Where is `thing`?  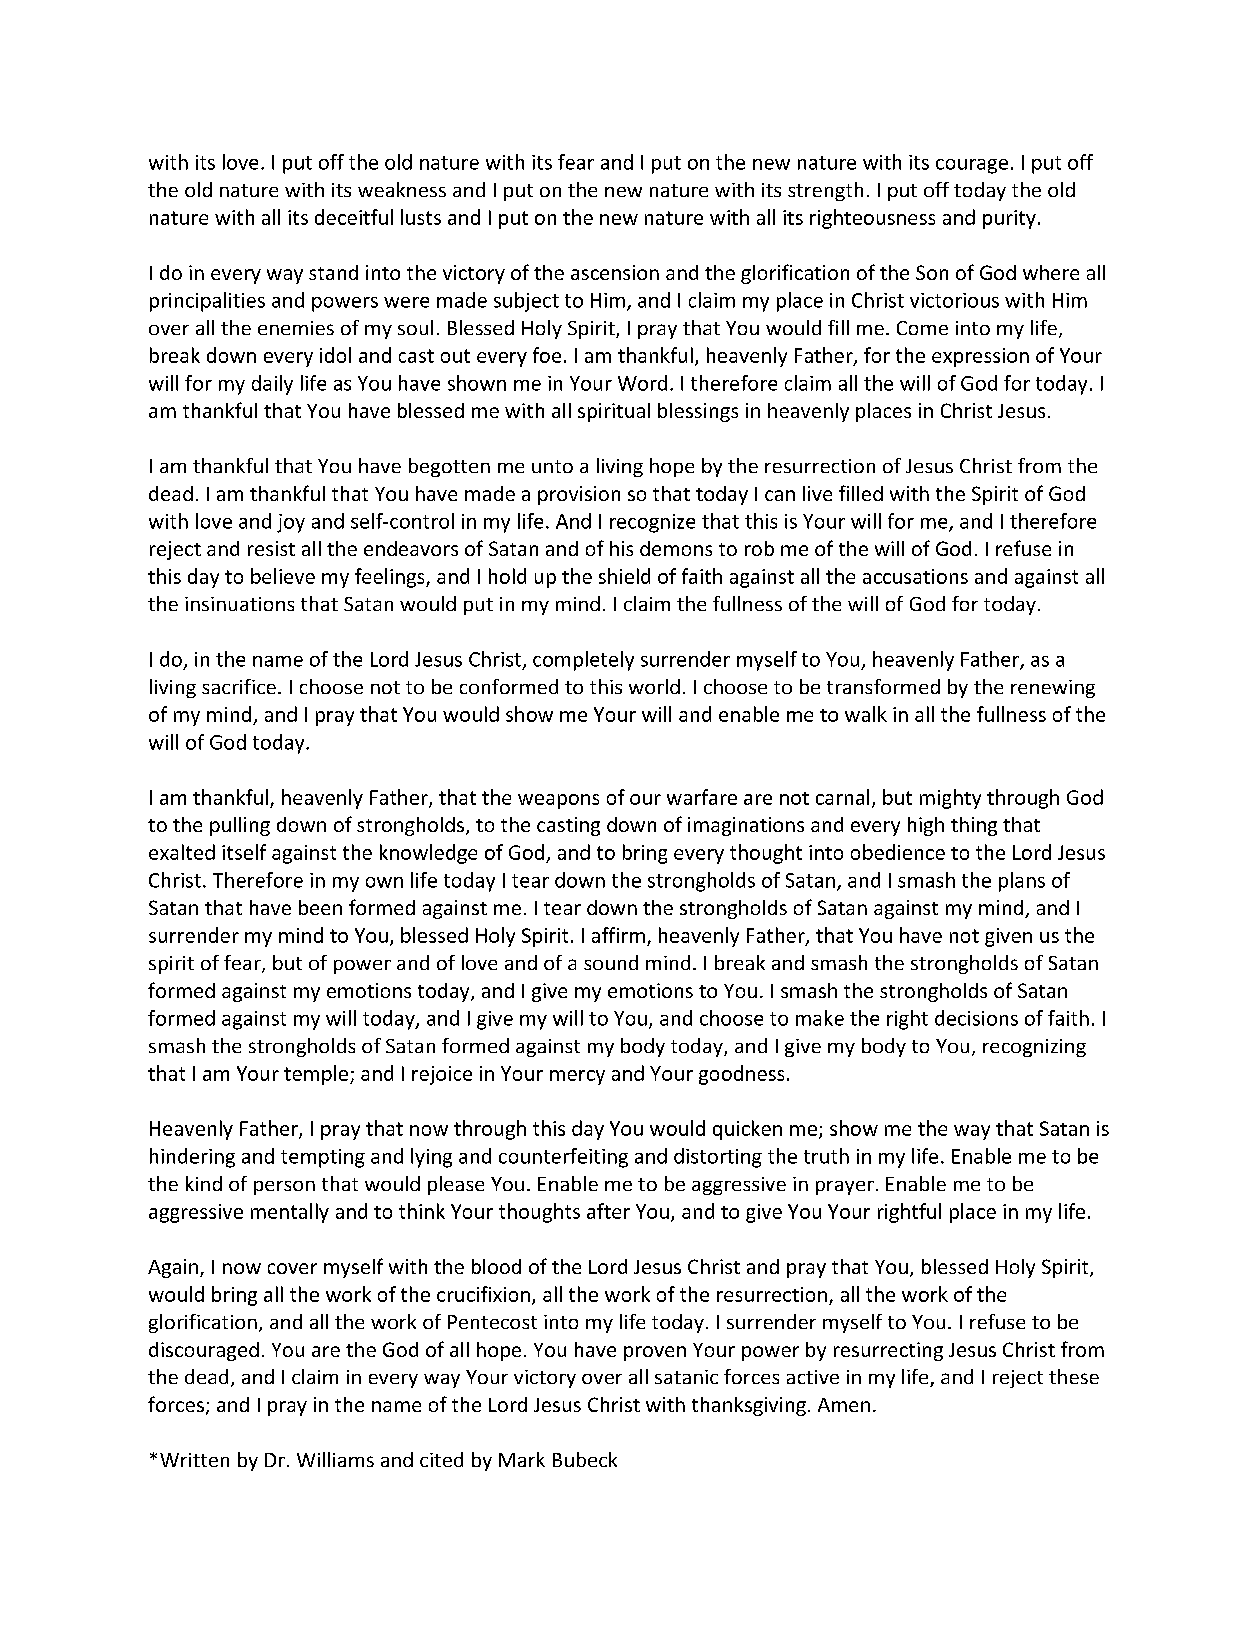
thing is located at coordinates (974, 826).
